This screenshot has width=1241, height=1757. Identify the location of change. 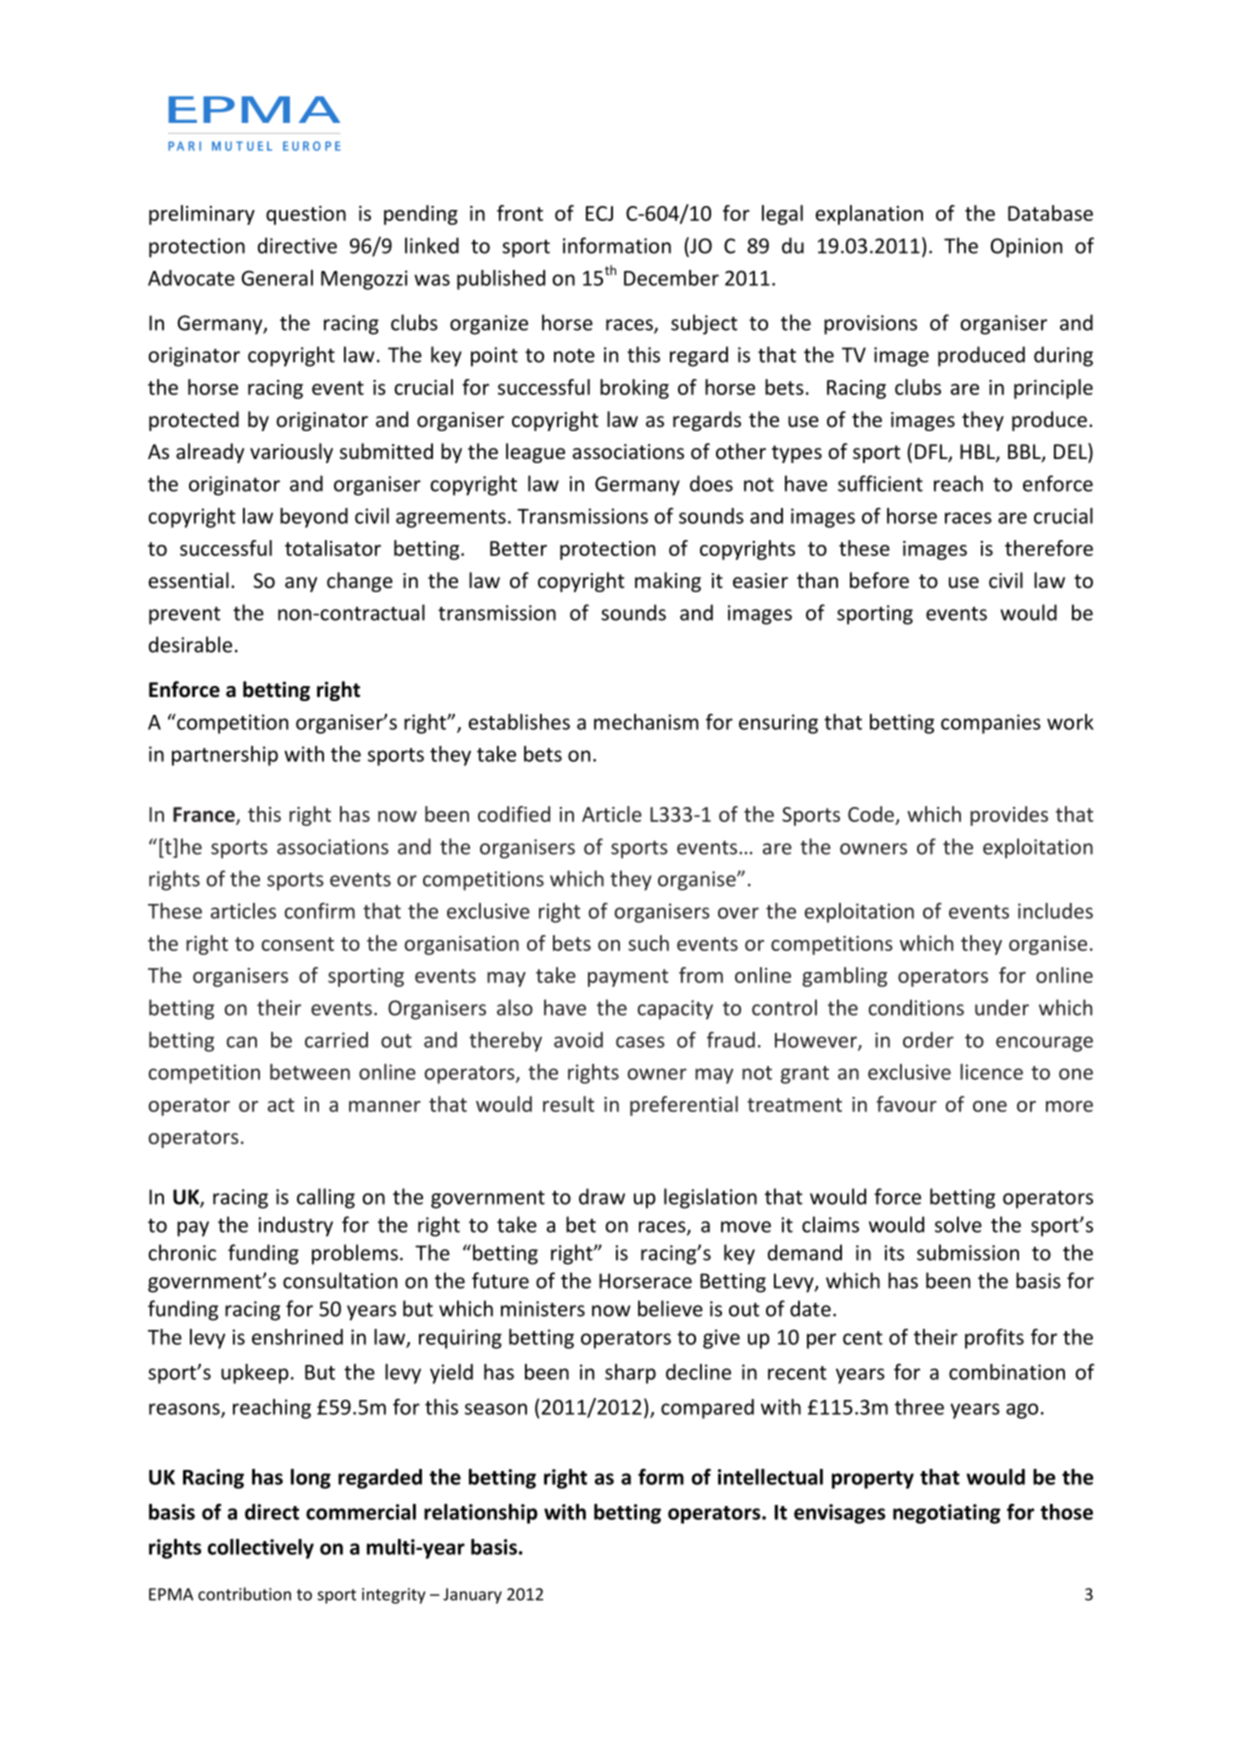
(360, 582).
